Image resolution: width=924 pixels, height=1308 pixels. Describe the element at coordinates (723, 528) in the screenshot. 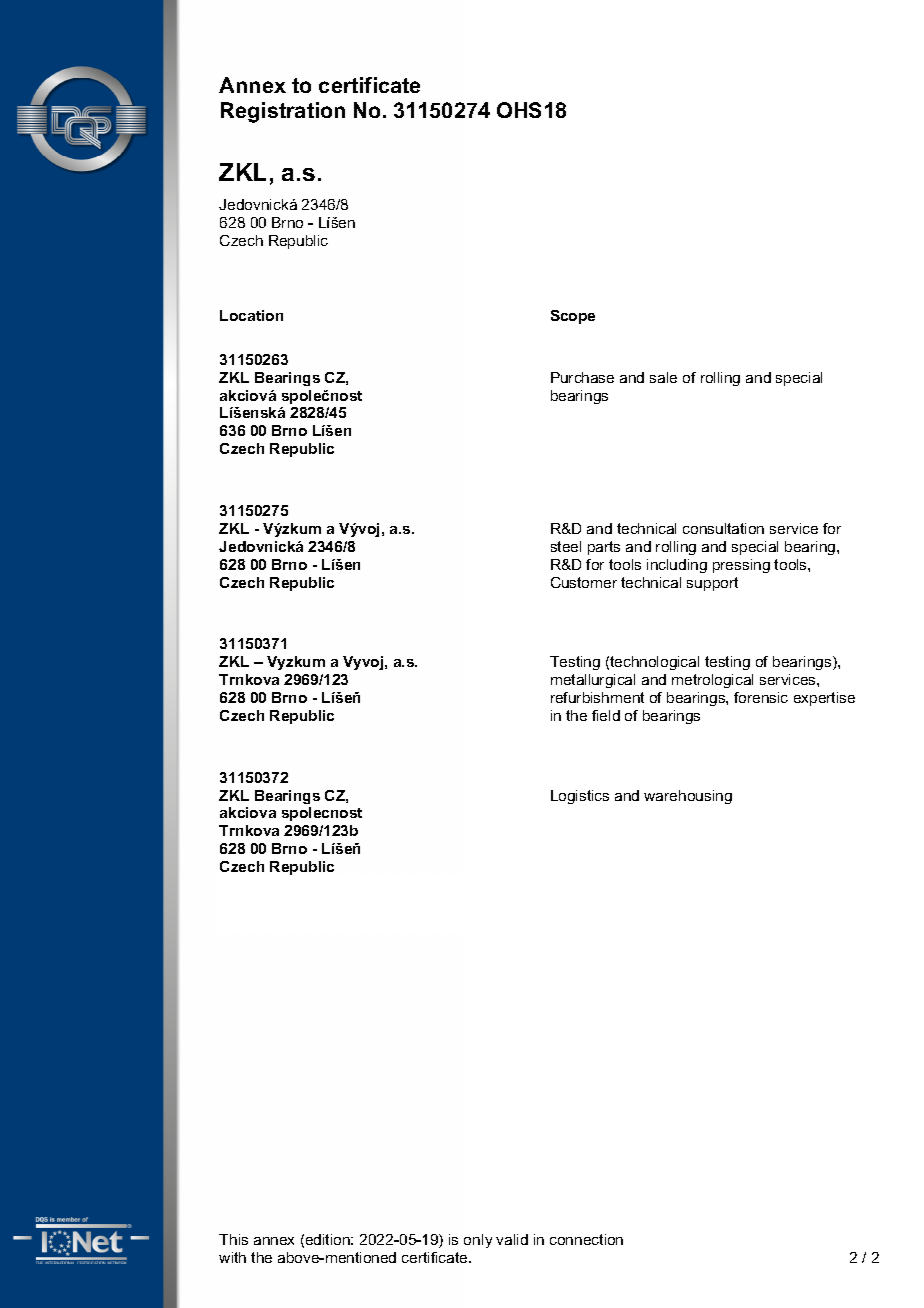

I see `consultation` at that location.
